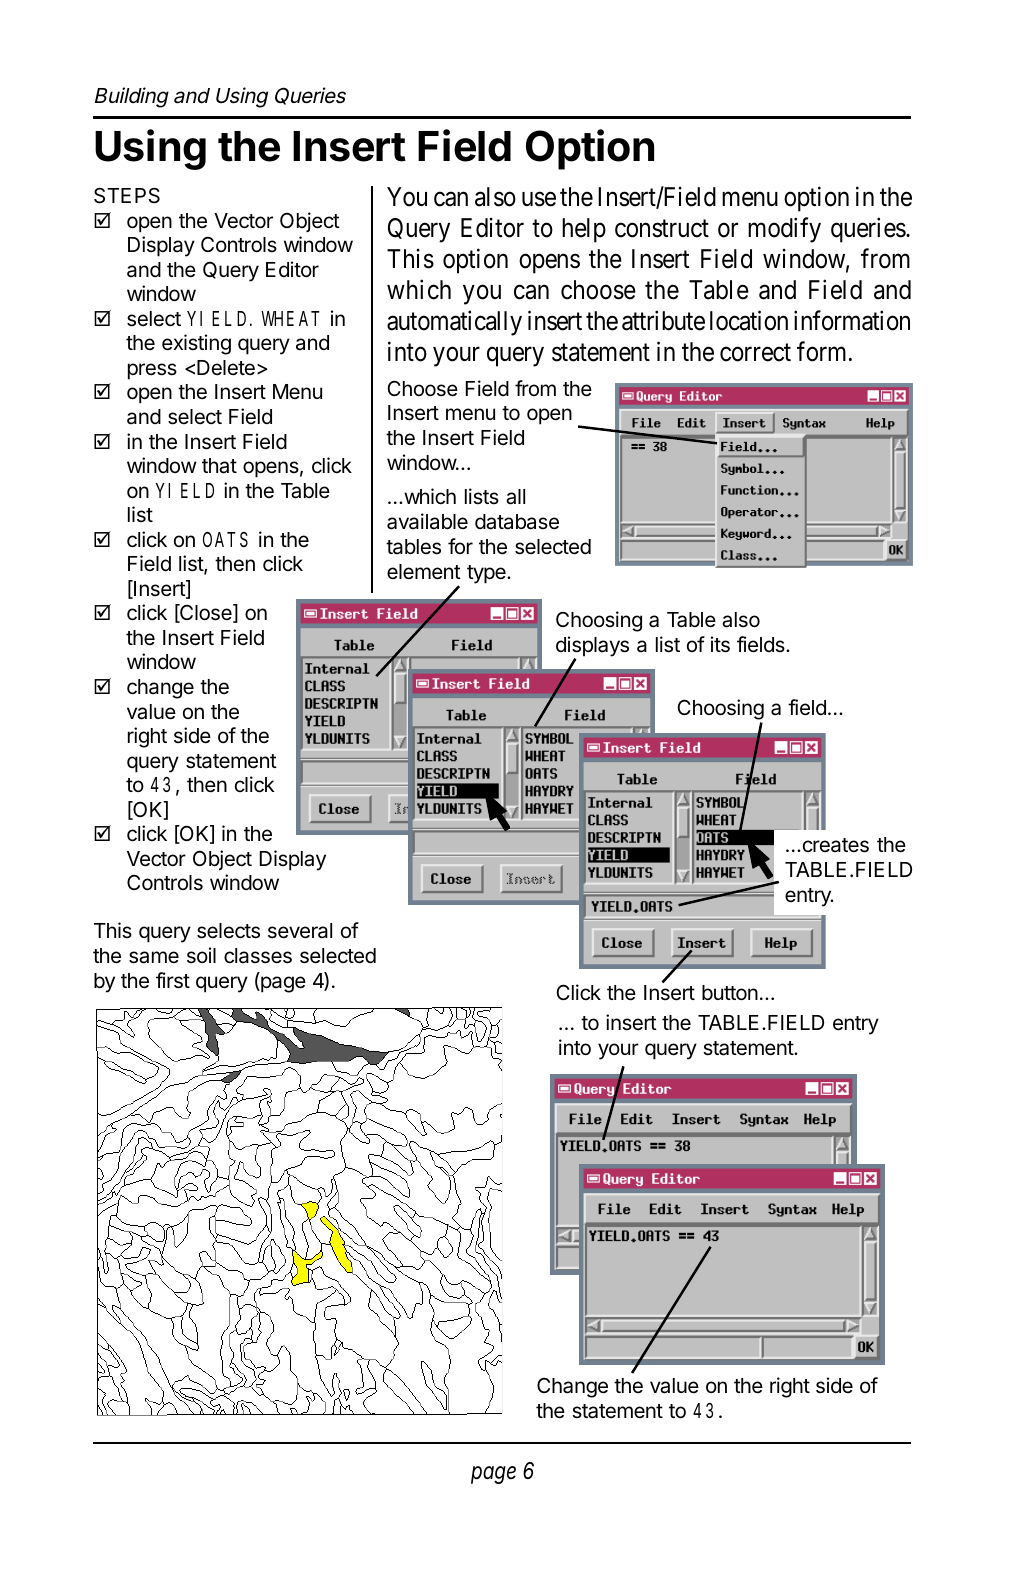 This screenshot has width=1023, height=1581. Describe the element at coordinates (300, 931) in the screenshot. I see `several` at that location.
